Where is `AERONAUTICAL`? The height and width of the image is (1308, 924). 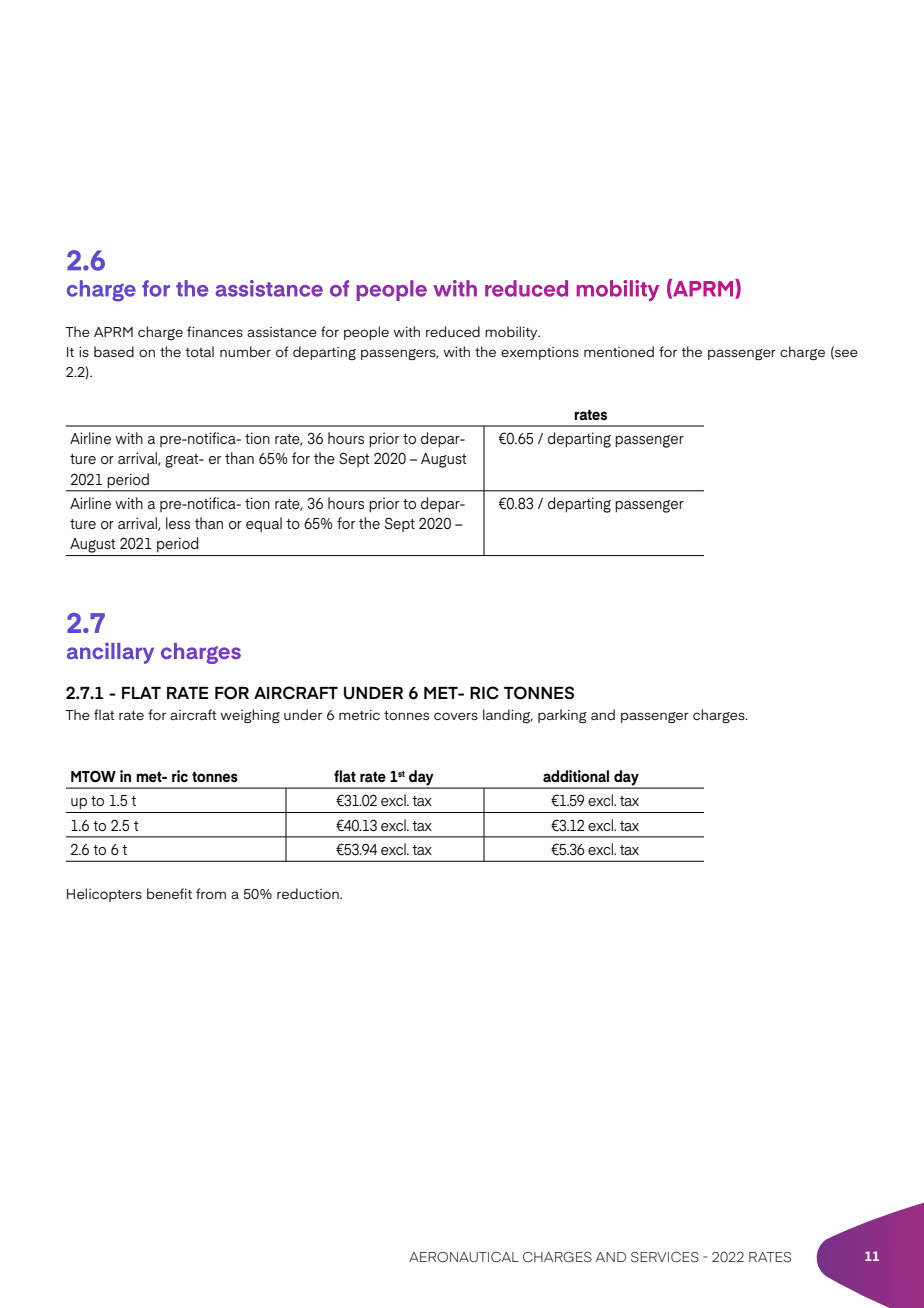
AERONAUTICAL is located at coordinates (464, 1257).
